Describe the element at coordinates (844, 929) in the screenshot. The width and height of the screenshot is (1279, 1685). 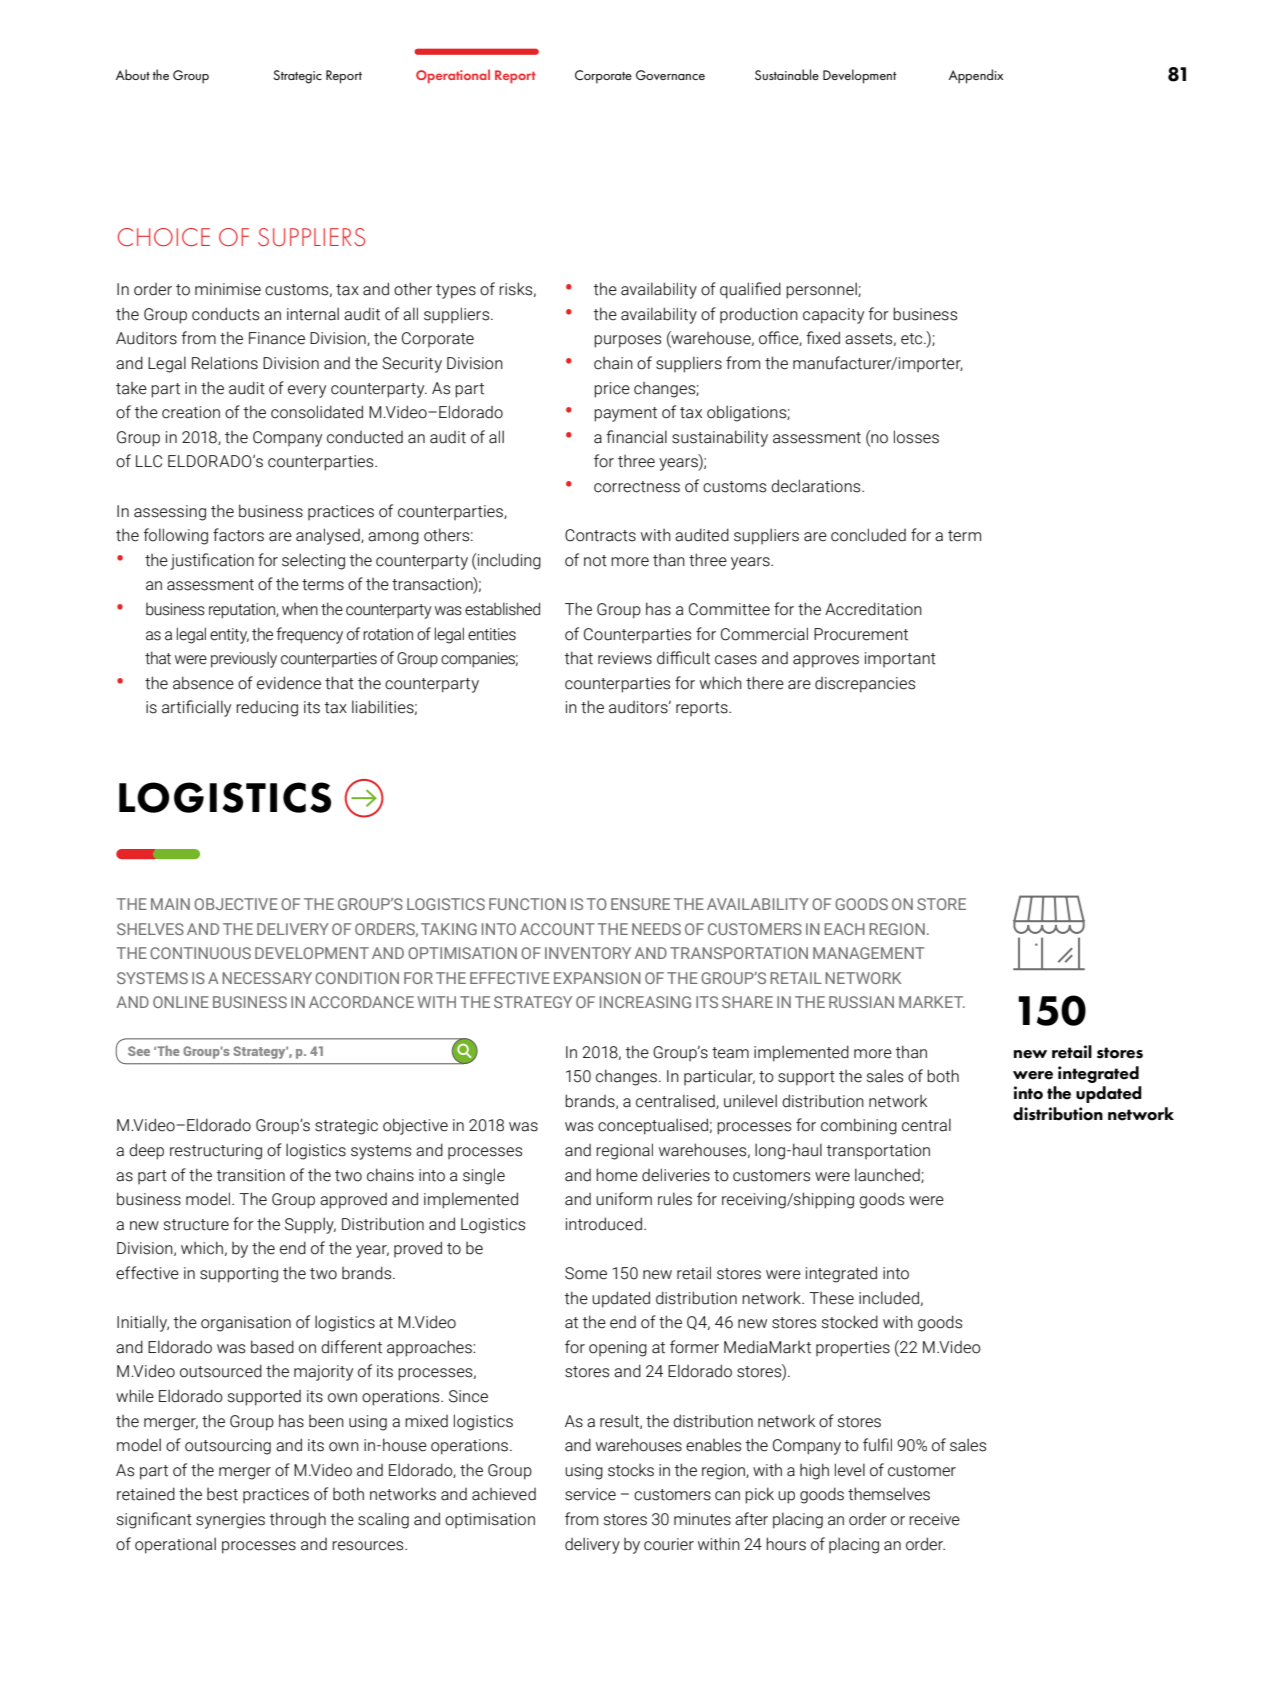
I see `EACH` at that location.
